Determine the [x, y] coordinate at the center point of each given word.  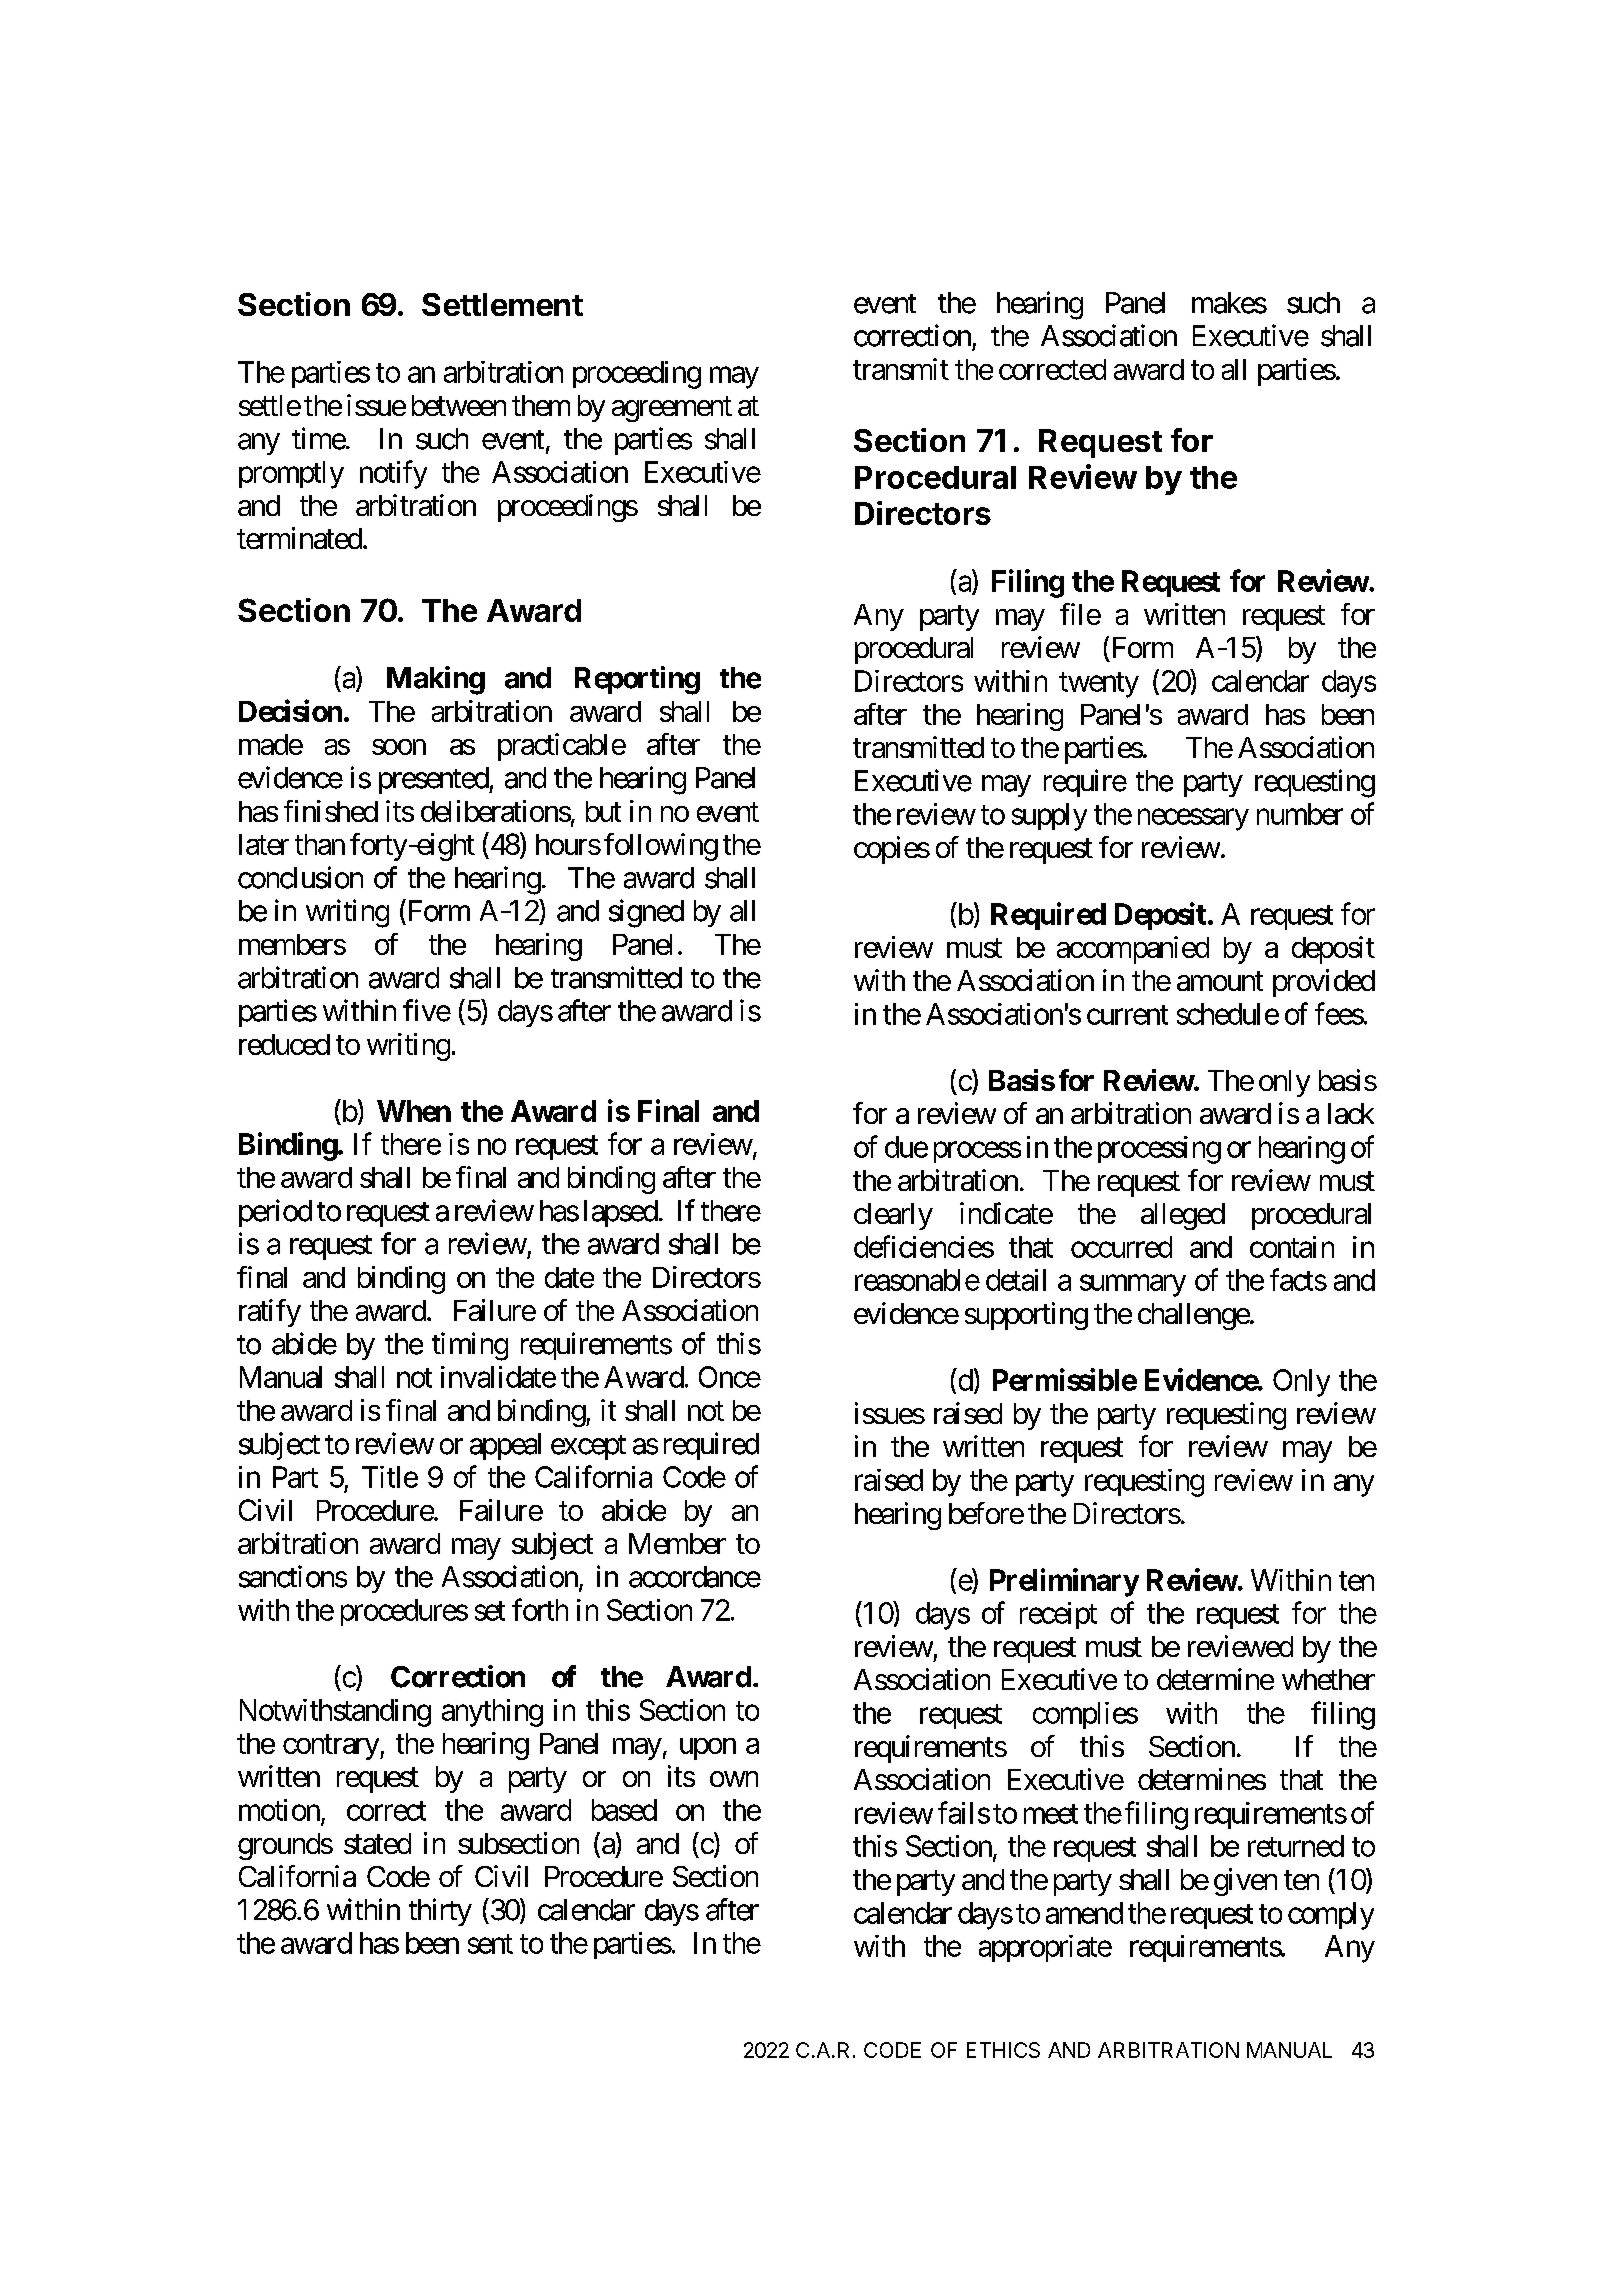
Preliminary [1064, 1582]
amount [1220, 981]
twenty [1099, 685]
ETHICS [1003, 2050]
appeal [505, 1446]
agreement [672, 409]
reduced [284, 1044]
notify [393, 474]
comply [1331, 1916]
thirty [440, 1912]
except [588, 1447]
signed [646, 913]
